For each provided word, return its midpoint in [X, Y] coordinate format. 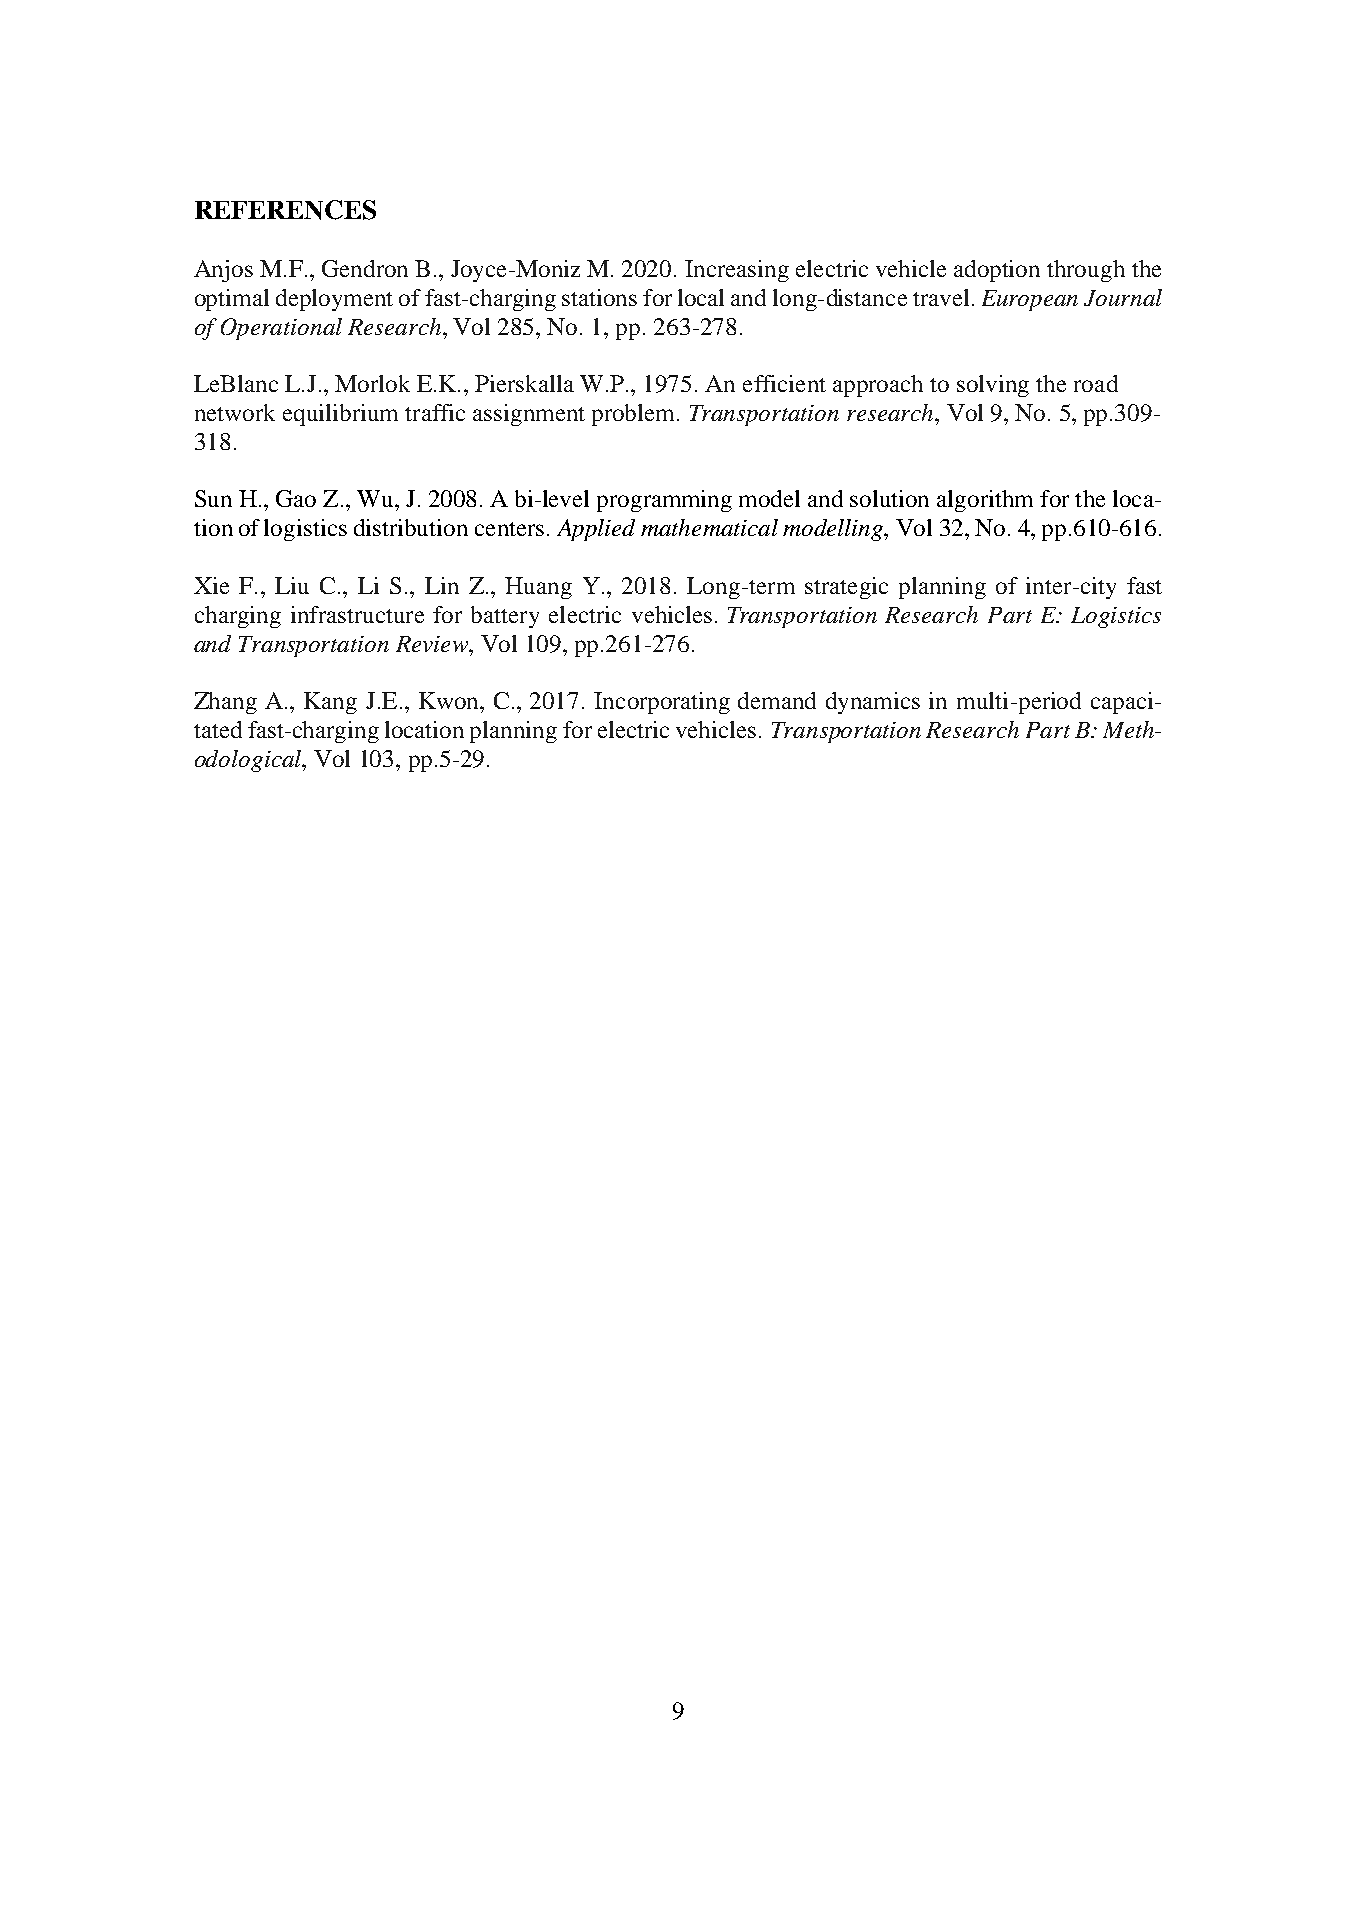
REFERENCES [285, 210]
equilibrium [340, 415]
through [1086, 271]
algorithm [985, 501]
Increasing [737, 271]
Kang [330, 703]
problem [635, 415]
